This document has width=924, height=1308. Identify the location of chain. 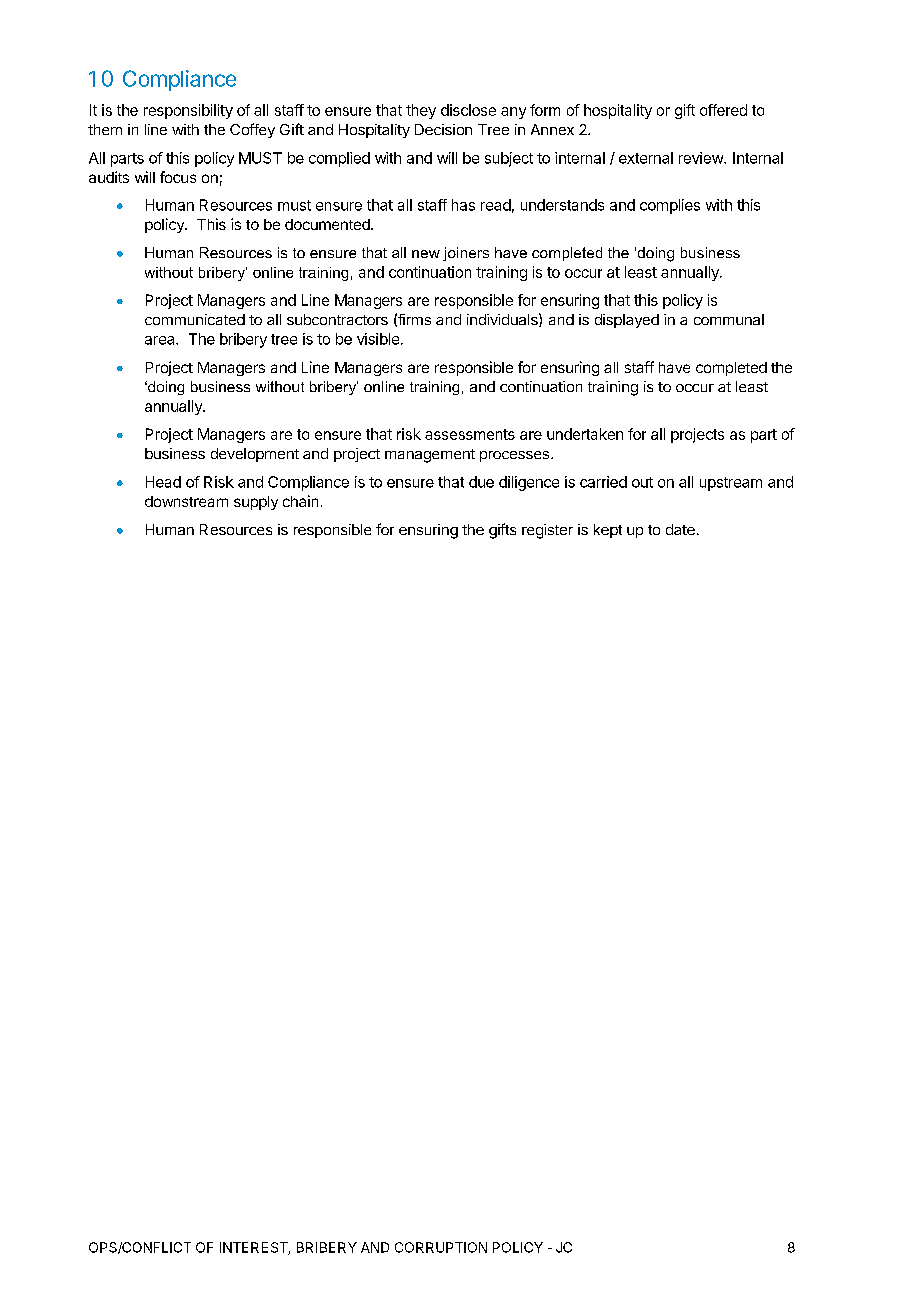
(300, 501).
